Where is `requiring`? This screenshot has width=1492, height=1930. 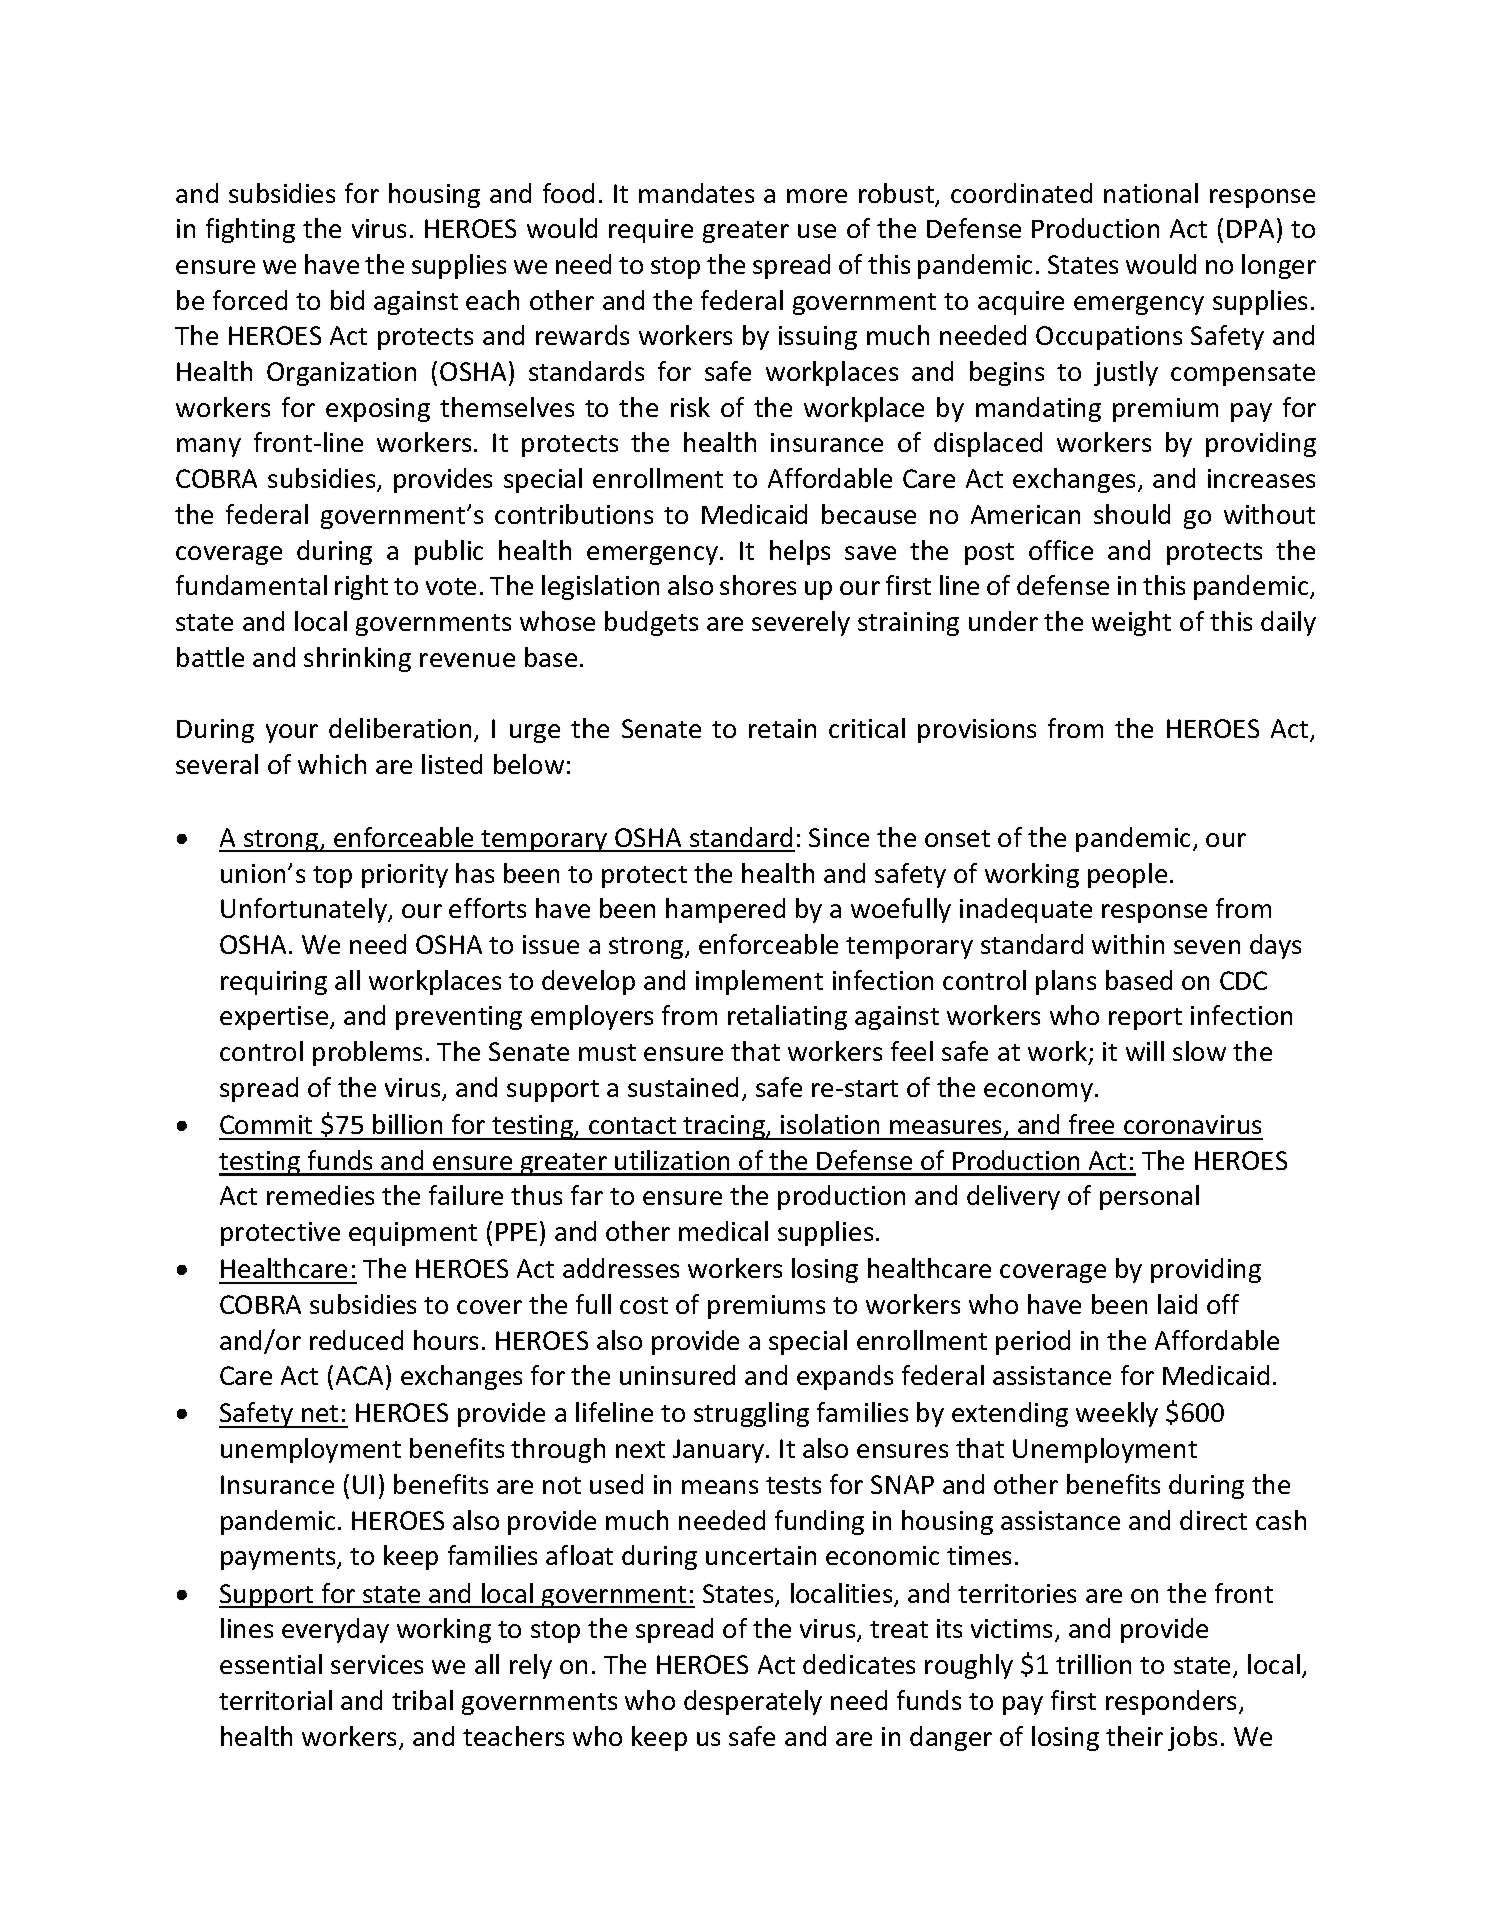
requiring is located at coordinates (274, 983).
